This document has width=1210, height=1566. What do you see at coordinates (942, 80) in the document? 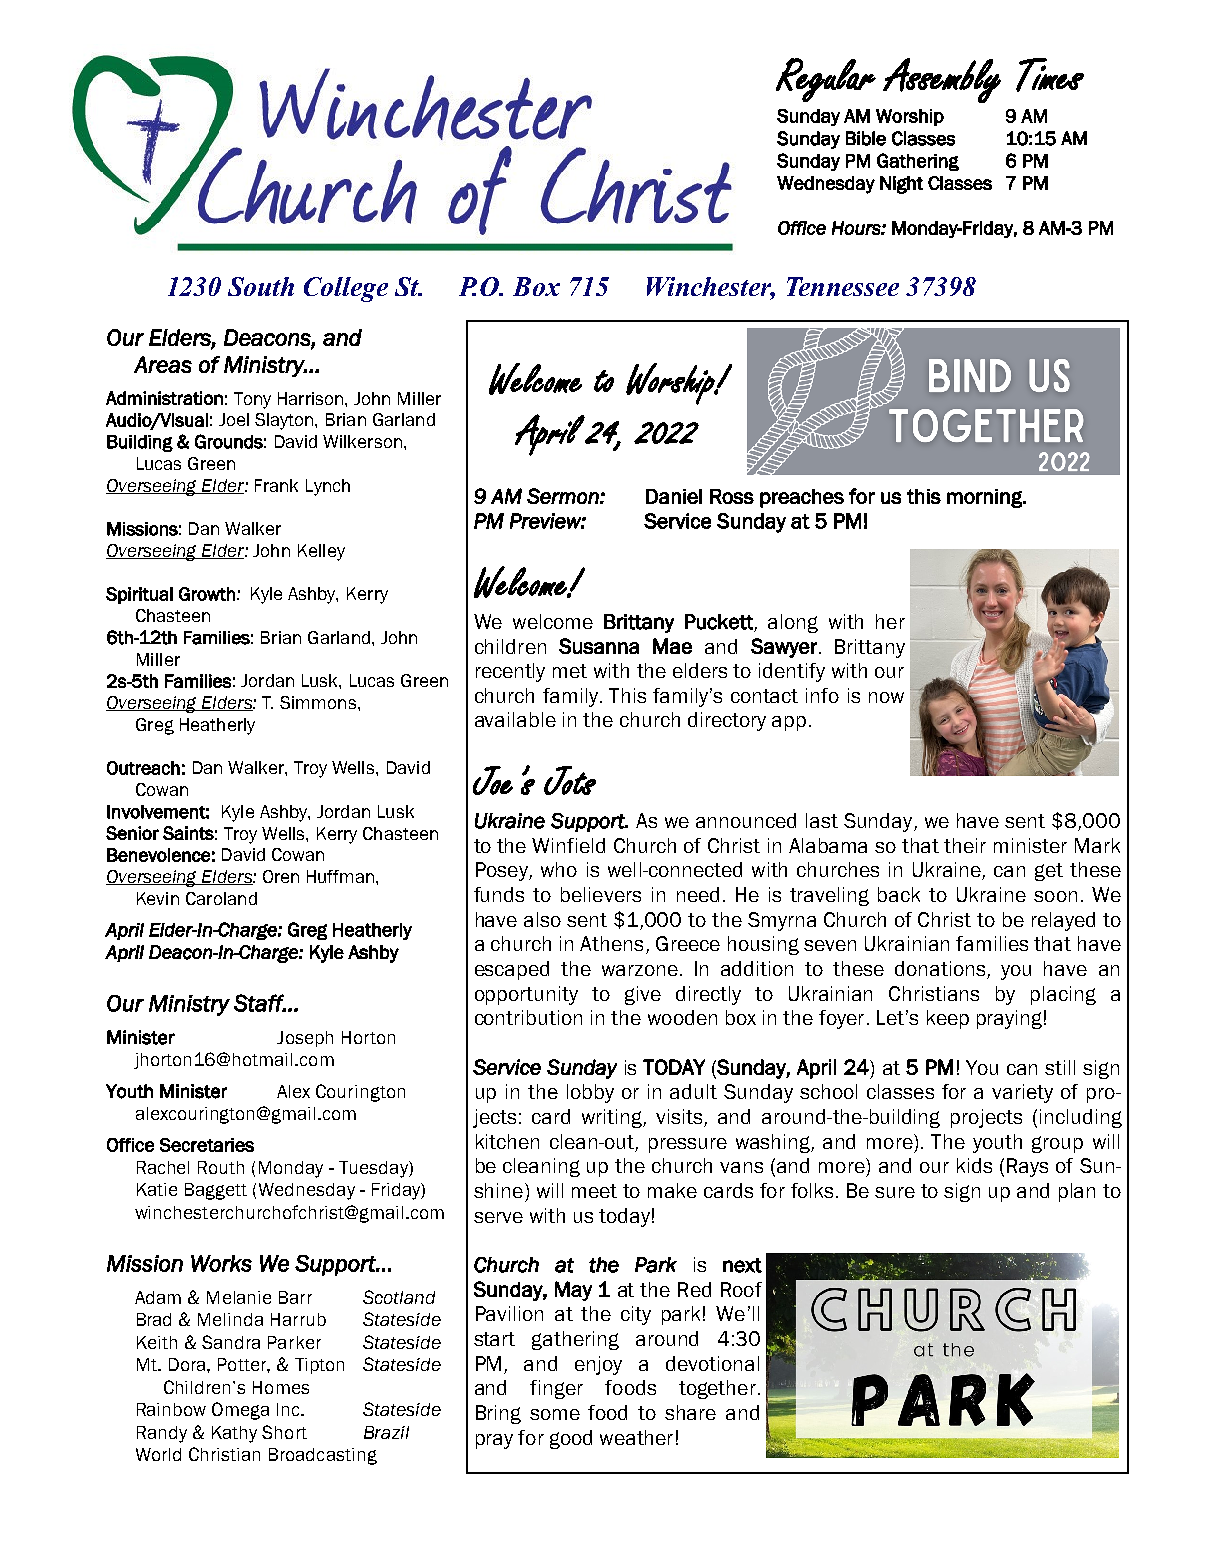
I see `Assembly` at bounding box center [942, 80].
